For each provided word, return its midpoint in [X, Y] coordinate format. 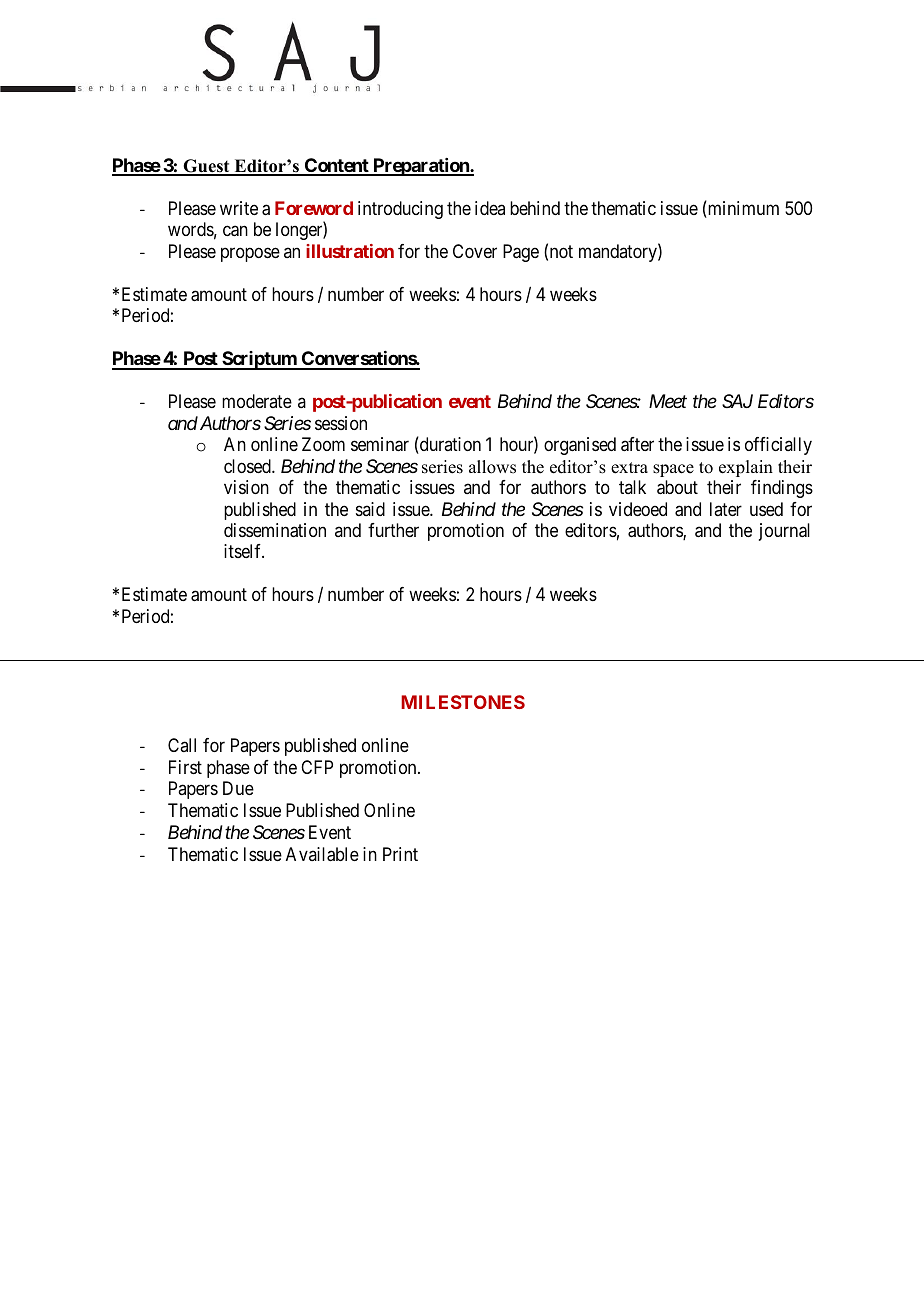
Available [322, 854]
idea [490, 208]
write [239, 208]
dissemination [275, 530]
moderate [257, 401]
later [726, 509]
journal [784, 532]
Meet [668, 401]
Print [400, 854]
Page [521, 253]
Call [182, 745]
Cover [475, 251]
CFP [317, 767]
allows [492, 467]
